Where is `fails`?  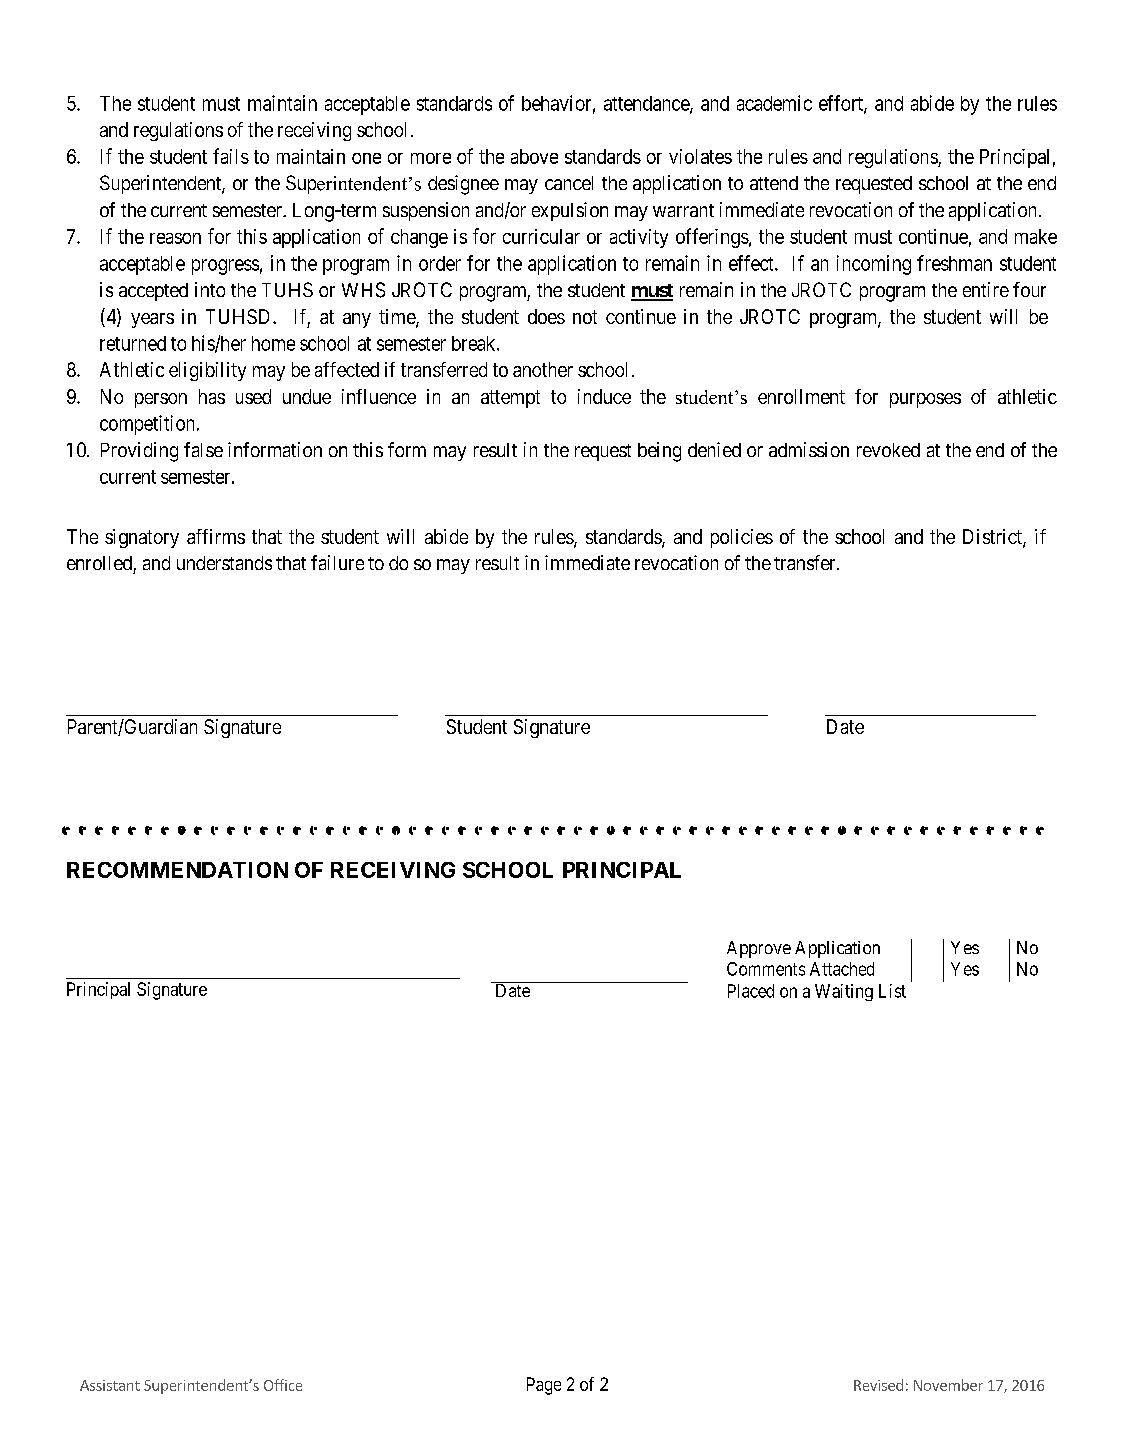 fails is located at coordinates (231, 156).
